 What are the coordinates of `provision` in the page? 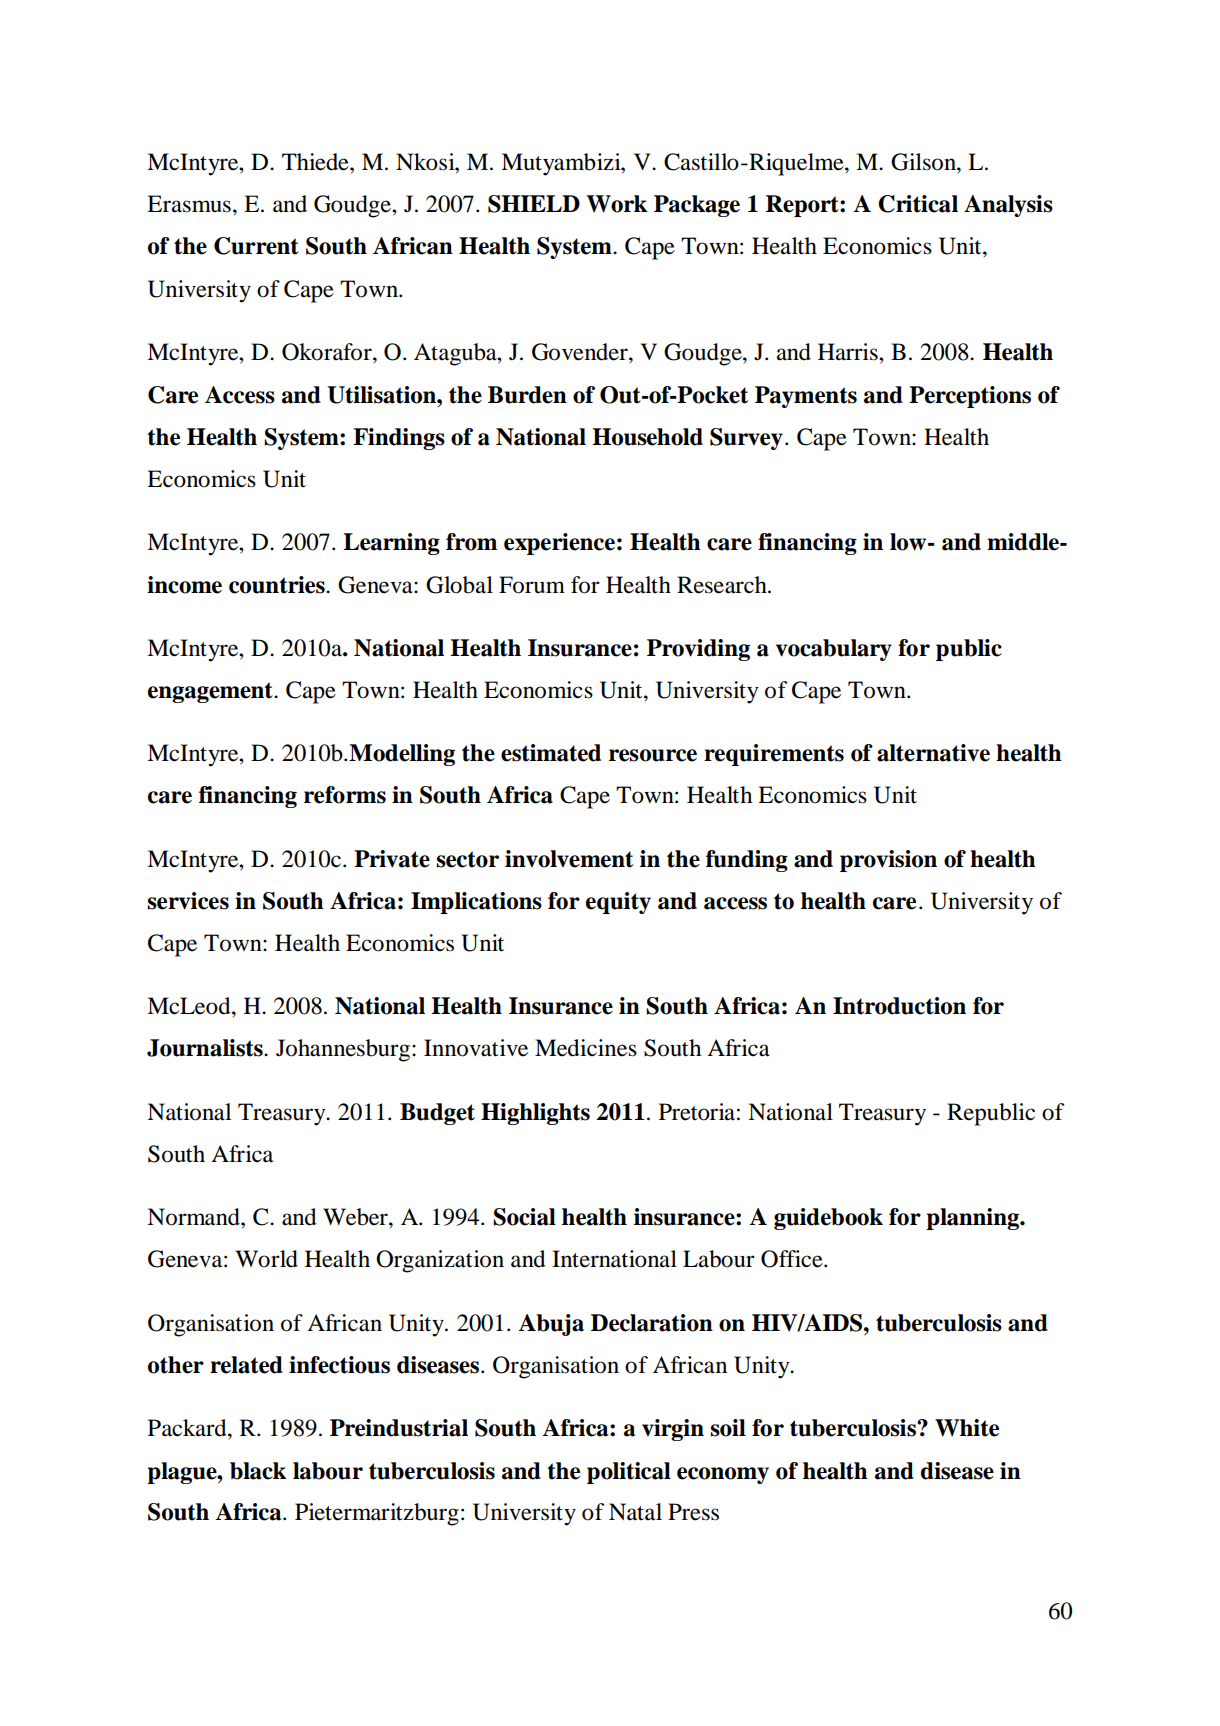 It's located at (888, 861).
